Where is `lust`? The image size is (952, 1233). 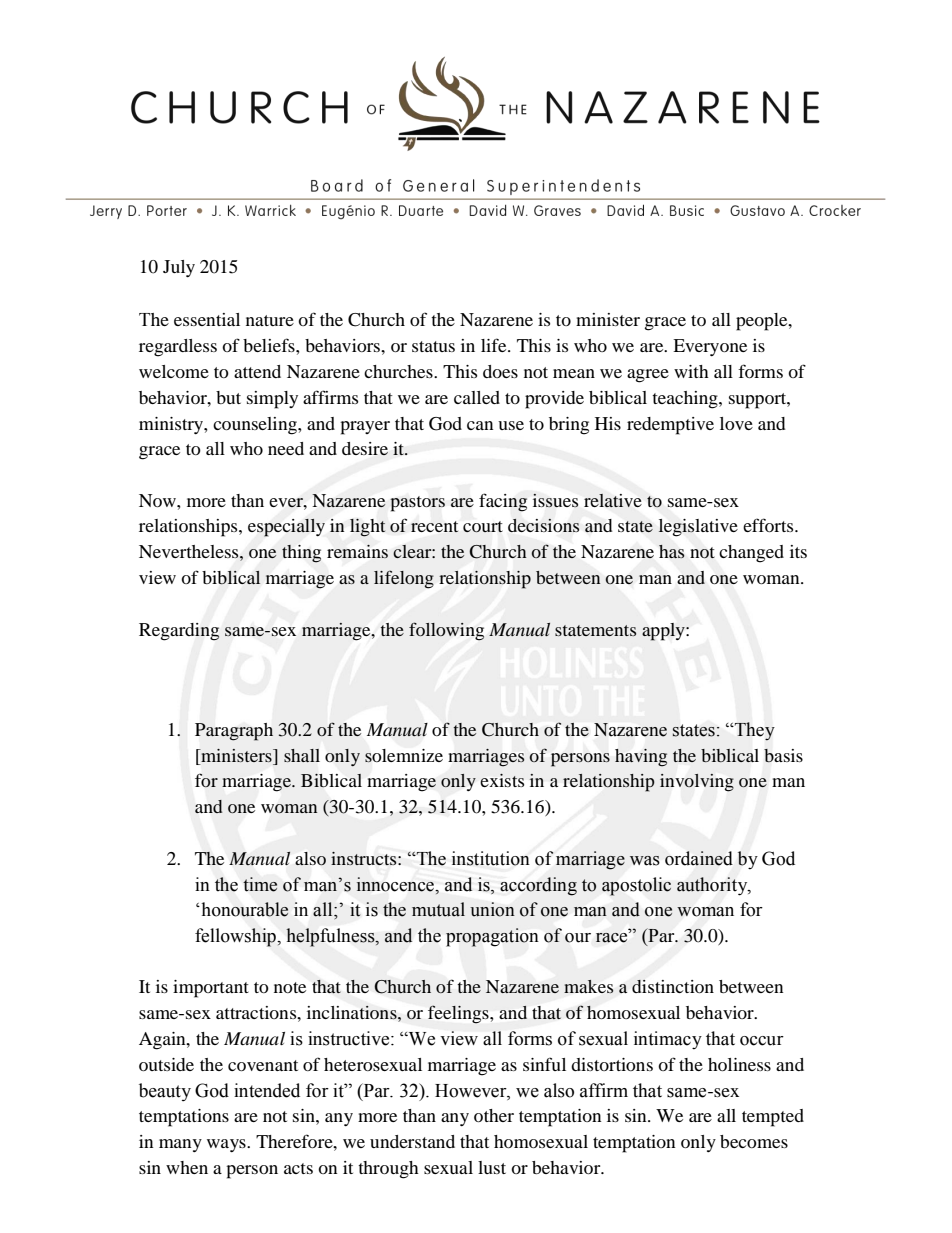
lust is located at coordinates (492, 1167).
